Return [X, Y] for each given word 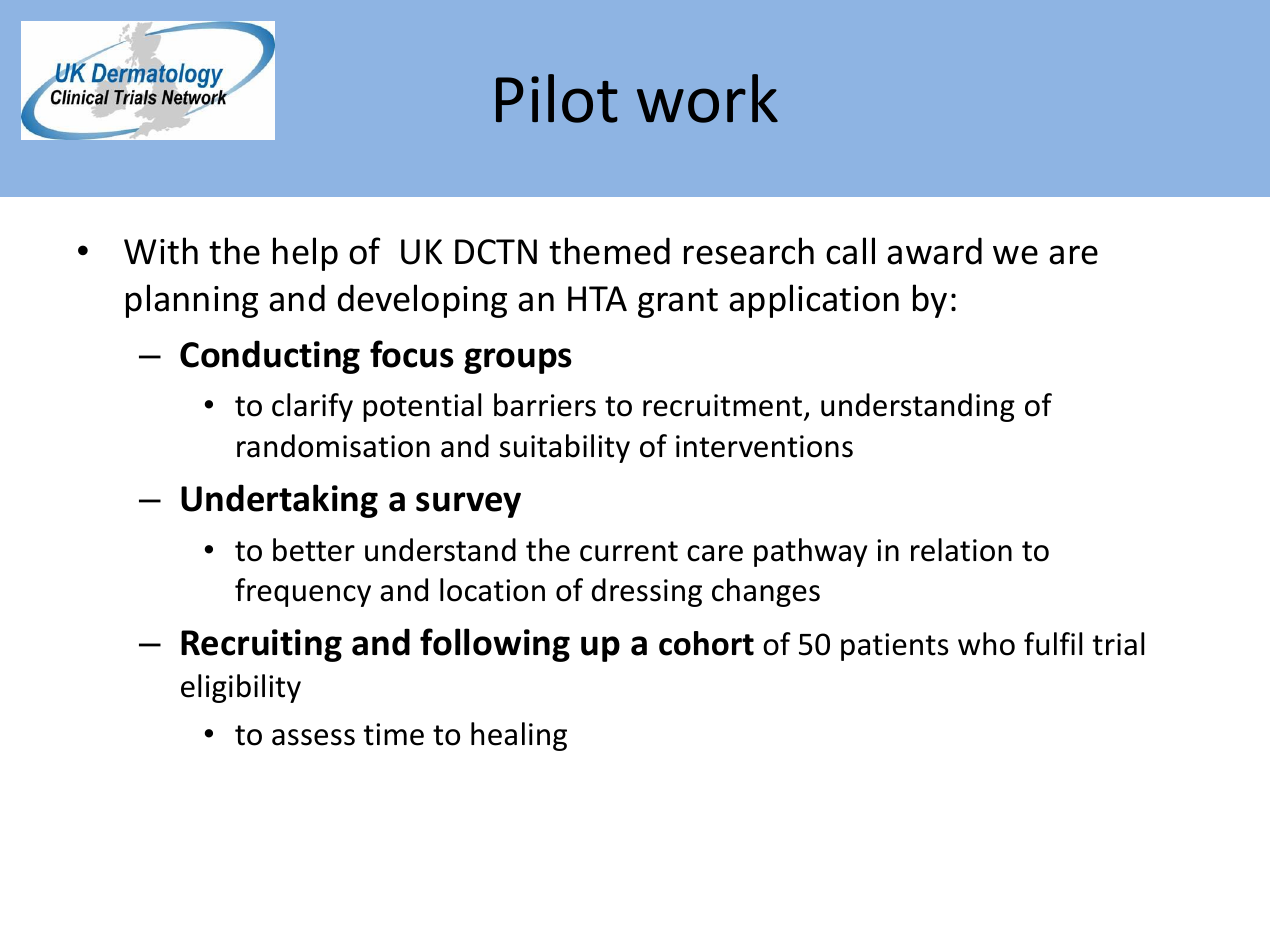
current [629, 551]
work [707, 98]
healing [519, 736]
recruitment [724, 407]
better [314, 550]
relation [961, 550]
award [934, 251]
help [305, 254]
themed [609, 251]
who [986, 644]
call [850, 251]
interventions [764, 446]
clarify [312, 407]
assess [313, 737]
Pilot [557, 98]
